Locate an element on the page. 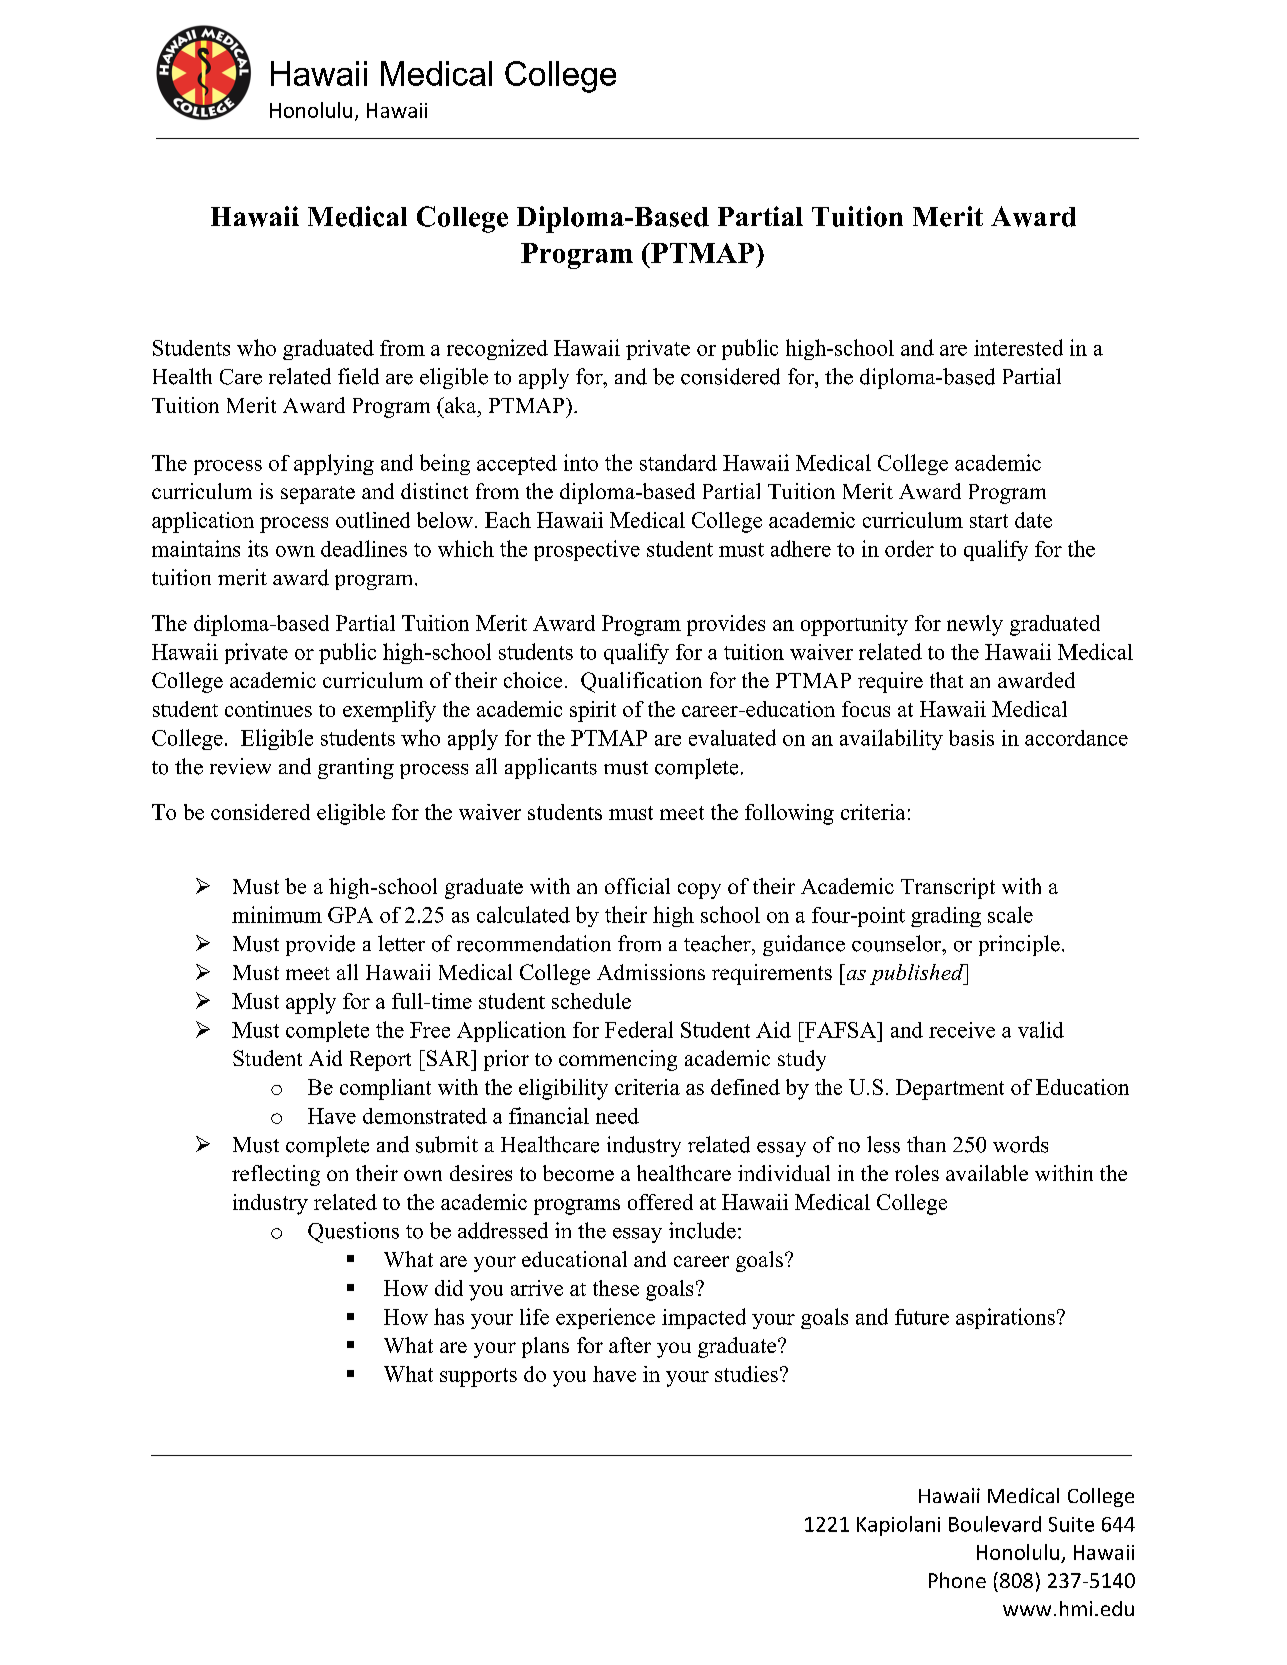 This document has height=1665, width=1287. Questions is located at coordinates (353, 1232).
